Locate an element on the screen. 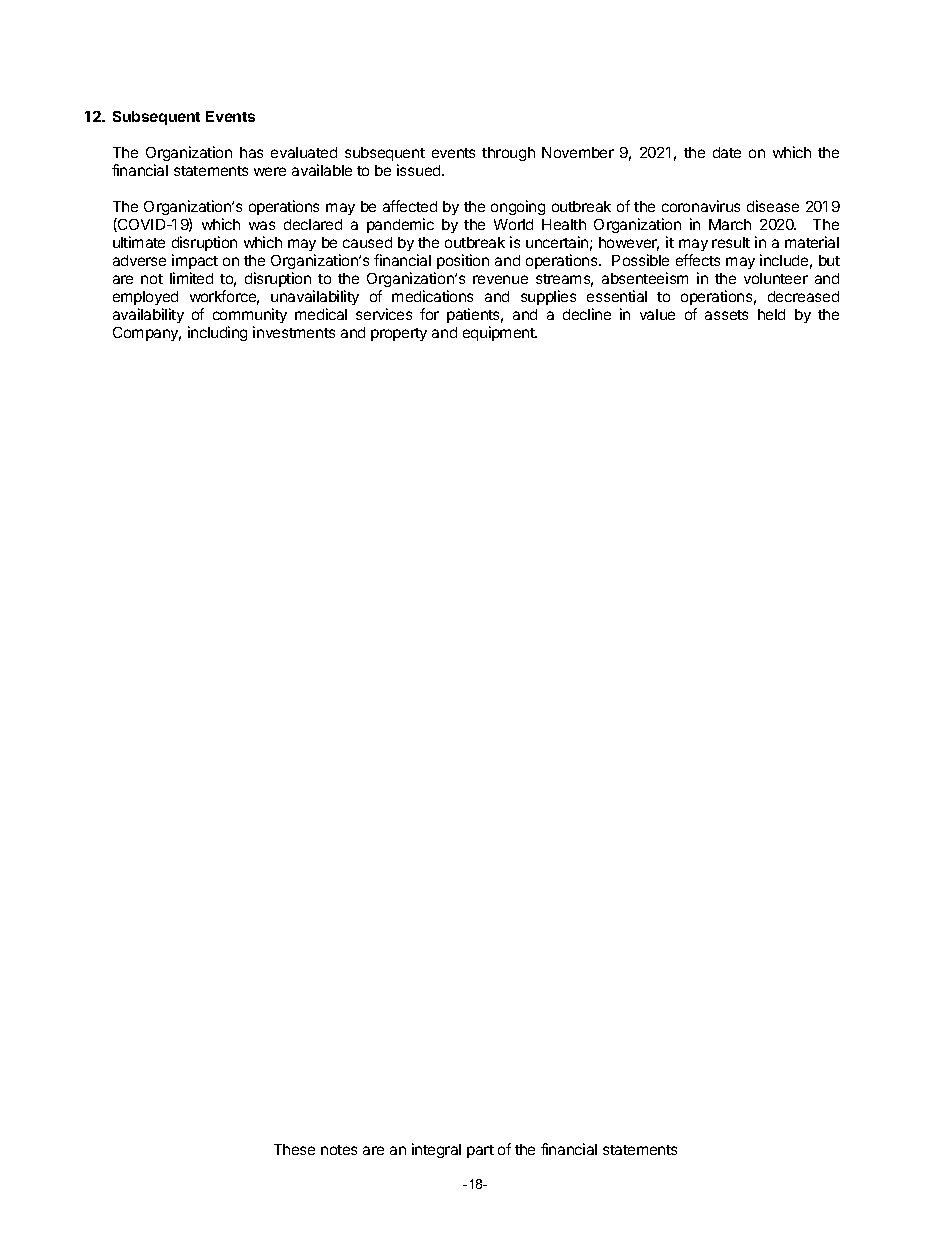 The image size is (952, 1233). notes is located at coordinates (339, 1150).
